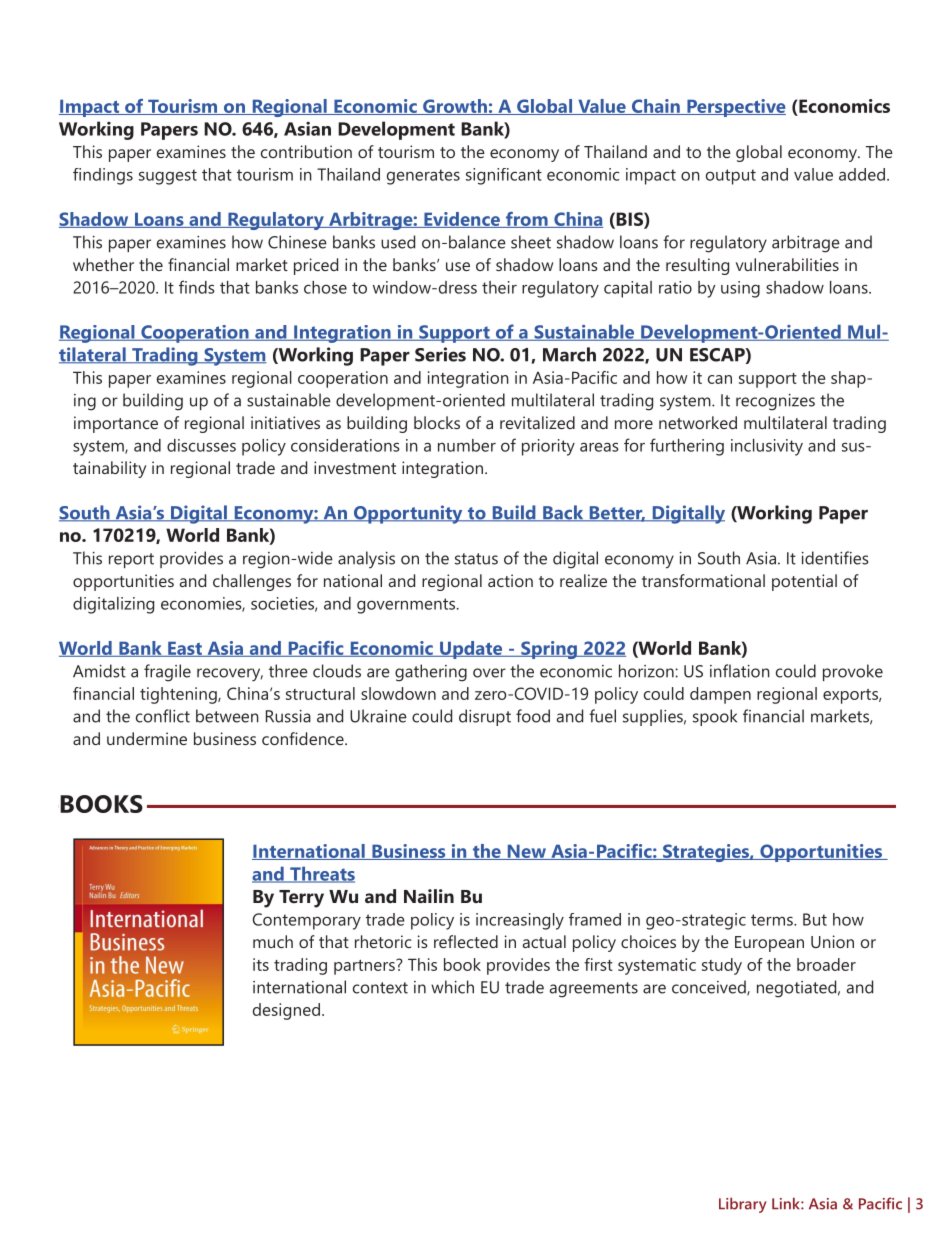 This screenshot has height=1233, width=952. What do you see at coordinates (735, 108) in the screenshot?
I see `Perspective` at bounding box center [735, 108].
